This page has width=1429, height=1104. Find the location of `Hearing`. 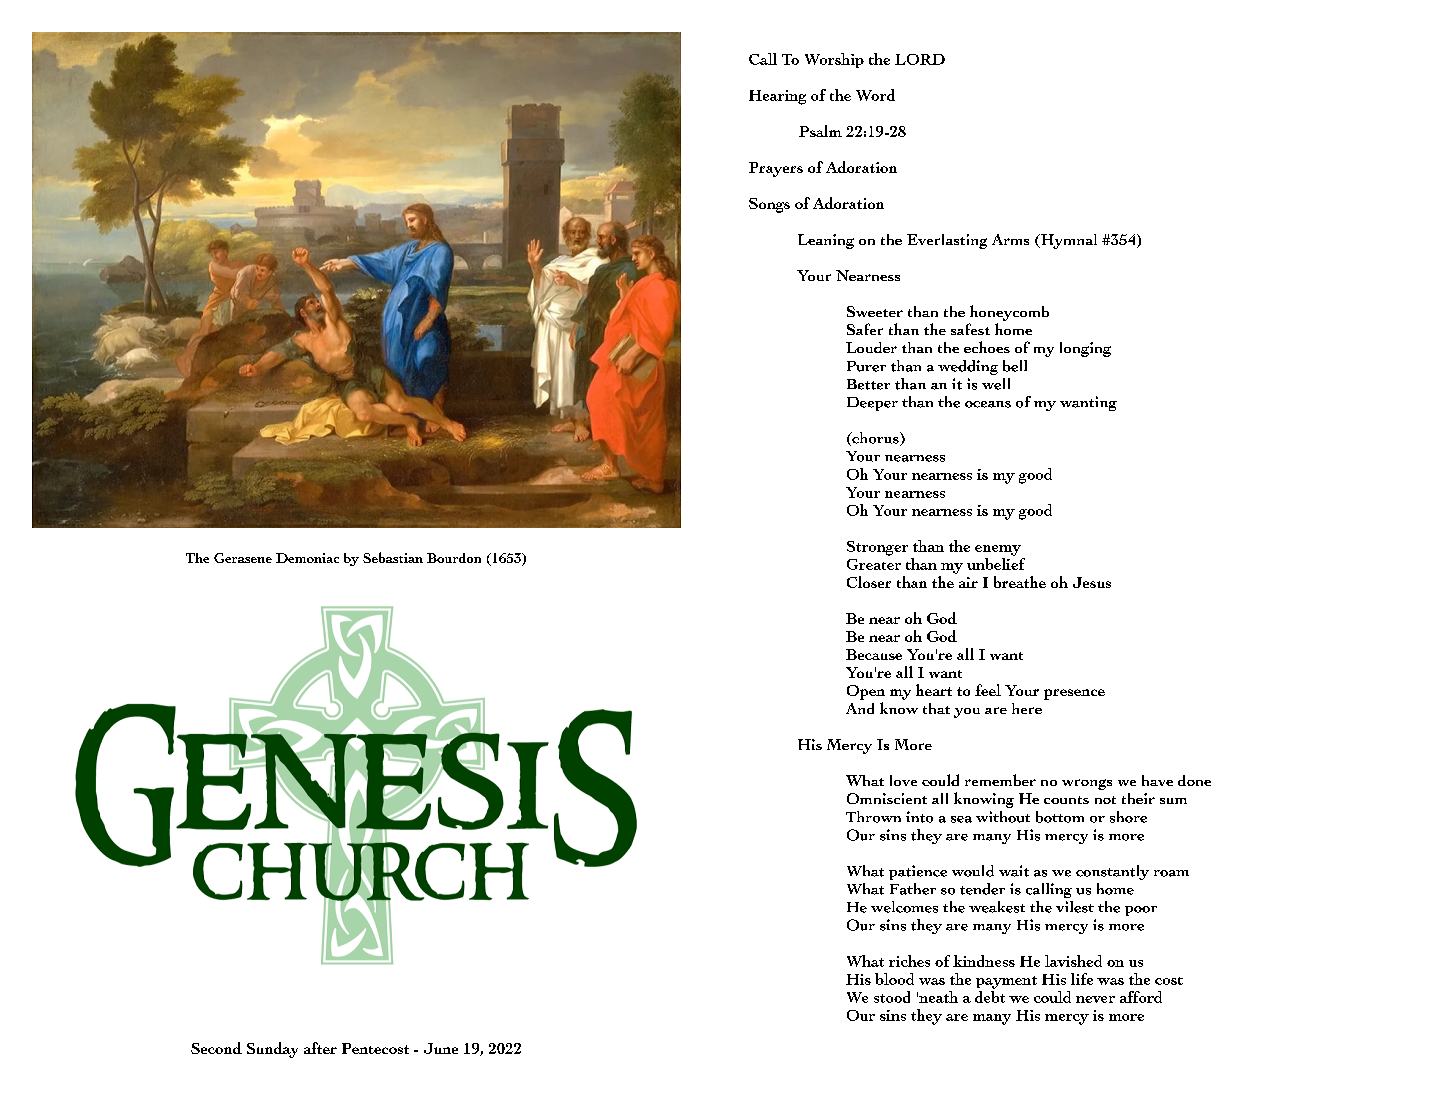

Hearing is located at coordinates (777, 97).
